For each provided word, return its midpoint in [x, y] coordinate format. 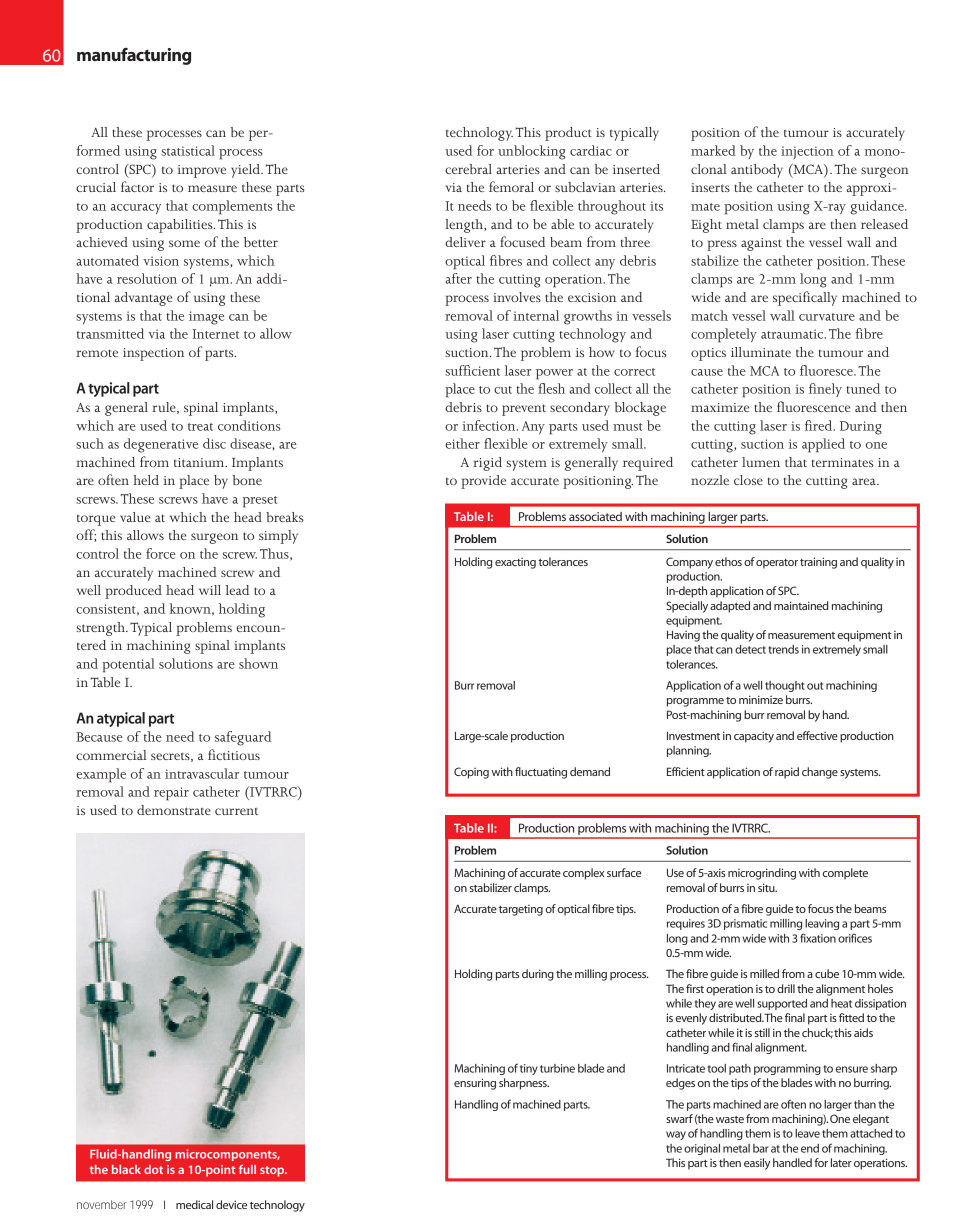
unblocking [532, 152]
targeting [521, 910]
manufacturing [134, 56]
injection [807, 152]
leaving [822, 924]
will [210, 590]
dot [153, 1169]
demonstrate [174, 810]
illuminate [761, 352]
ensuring [475, 1084]
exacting [515, 563]
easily [757, 1164]
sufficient [473, 370]
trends [783, 649]
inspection [153, 354]
